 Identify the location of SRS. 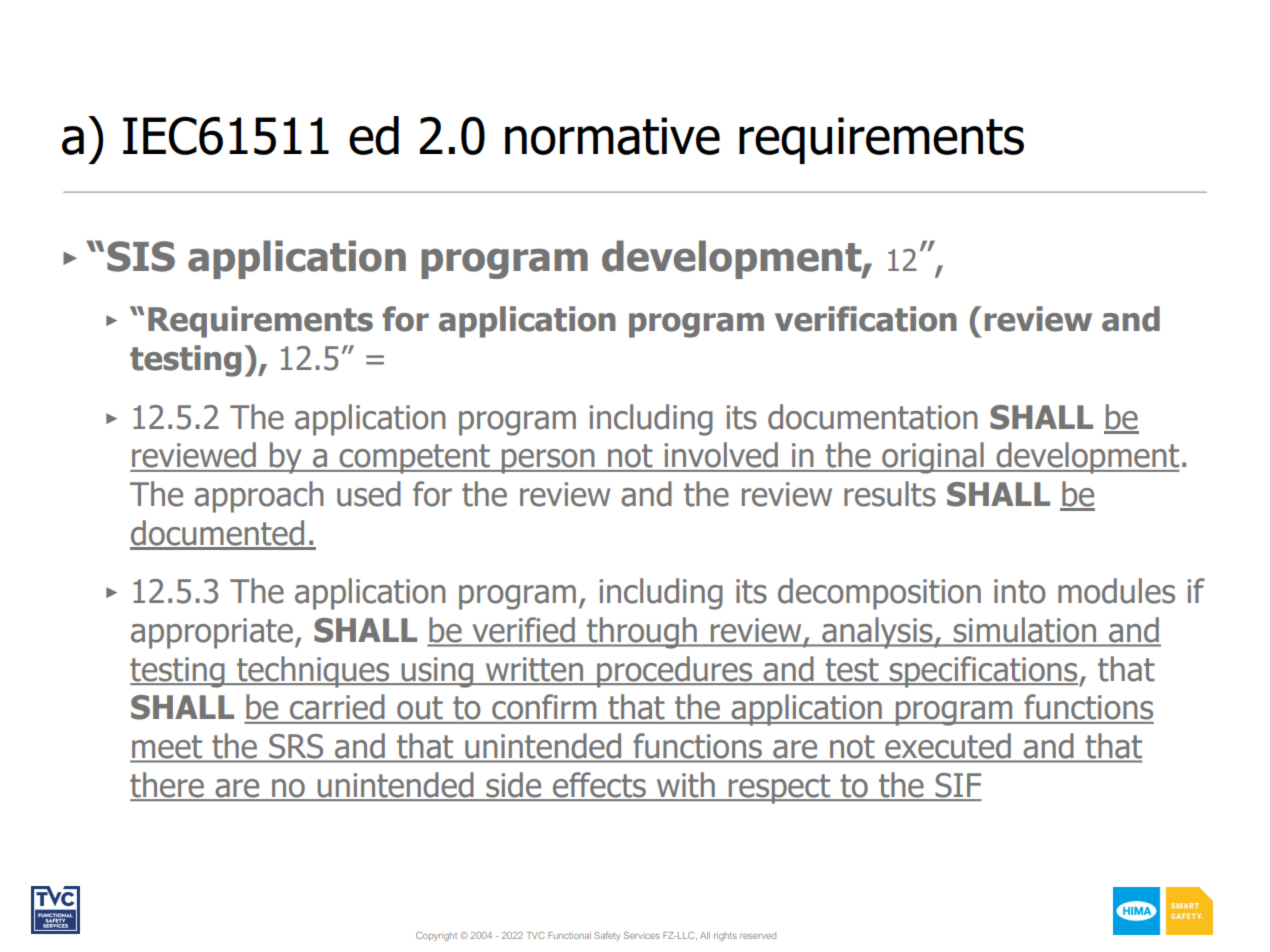
(296, 746).
